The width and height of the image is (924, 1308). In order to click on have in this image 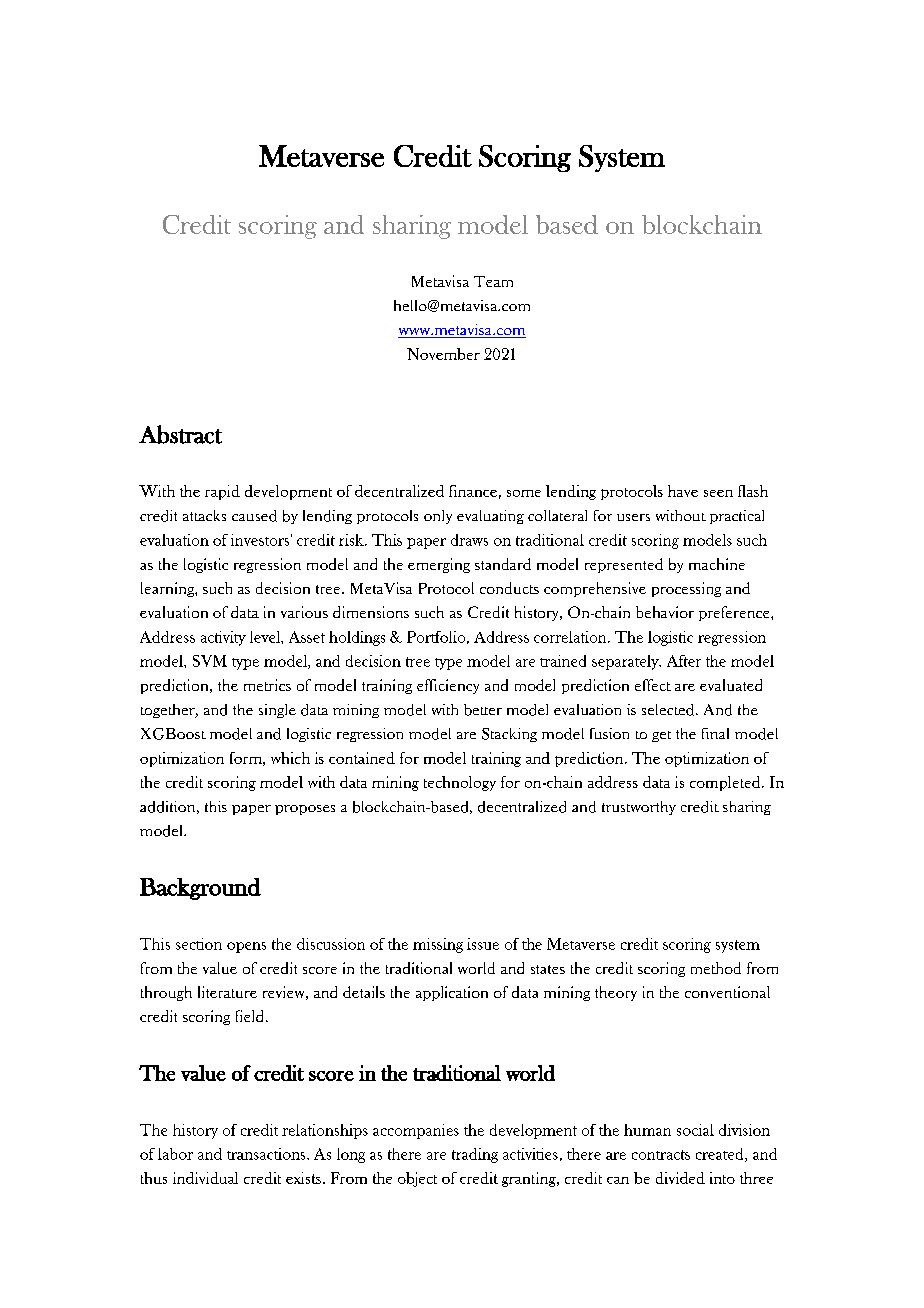, I will do `click(683, 491)`.
